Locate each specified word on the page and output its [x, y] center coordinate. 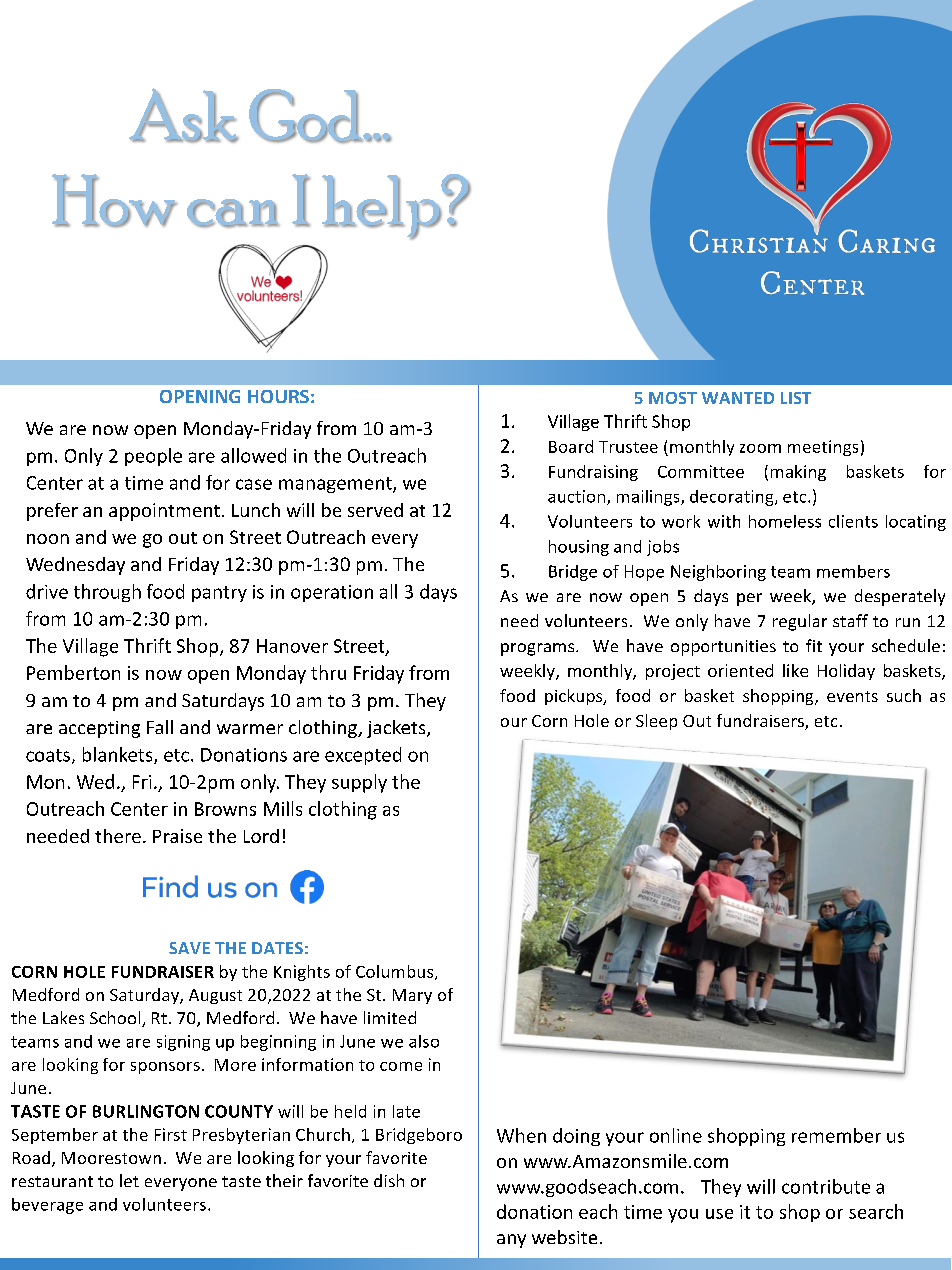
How [114, 200]
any [511, 1241]
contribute [826, 1186]
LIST [796, 398]
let [129, 1180]
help [382, 207]
